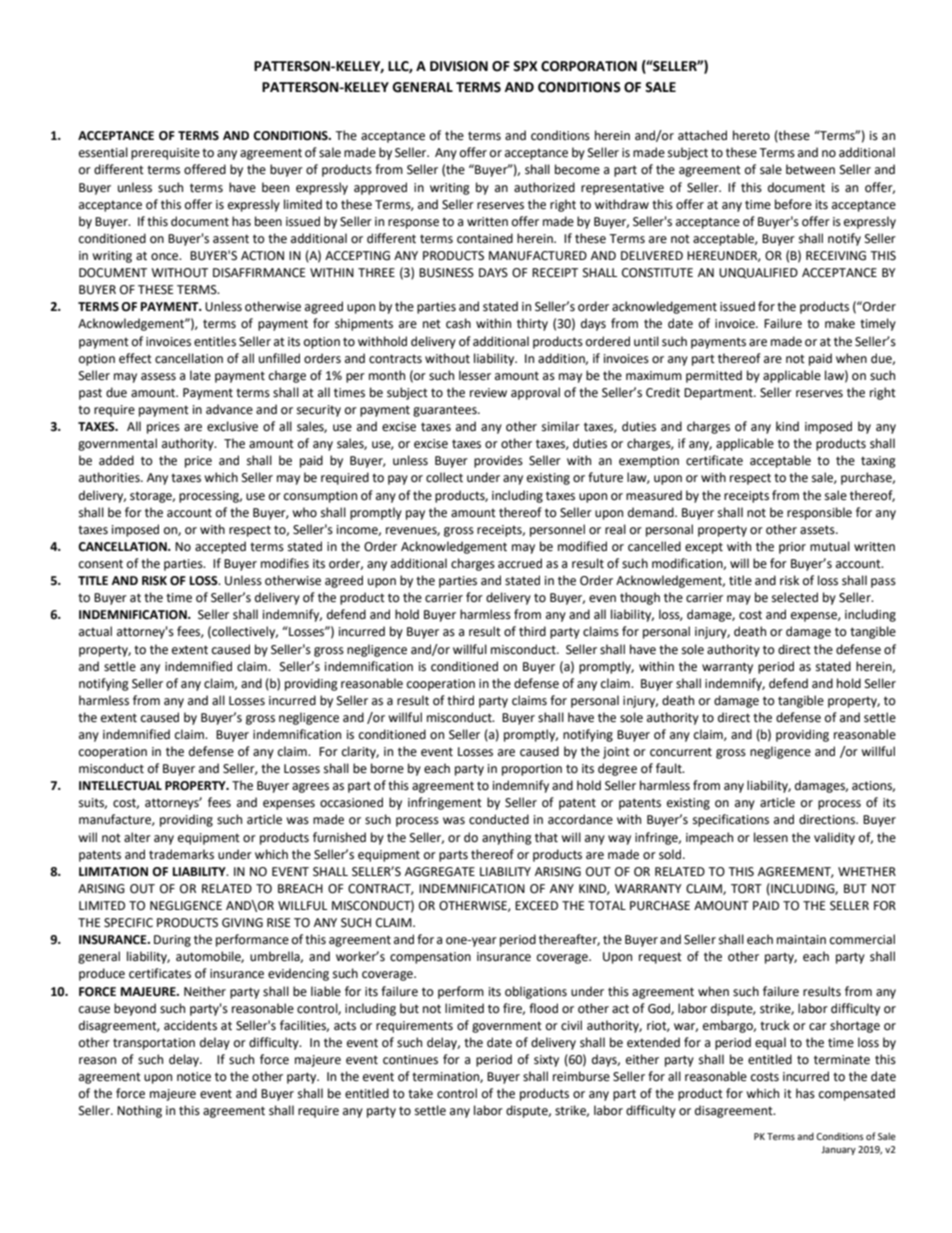 Image resolution: width=952 pixels, height=1233 pixels. Describe the element at coordinates (232, 426) in the screenshot. I see `exclusive` at that location.
